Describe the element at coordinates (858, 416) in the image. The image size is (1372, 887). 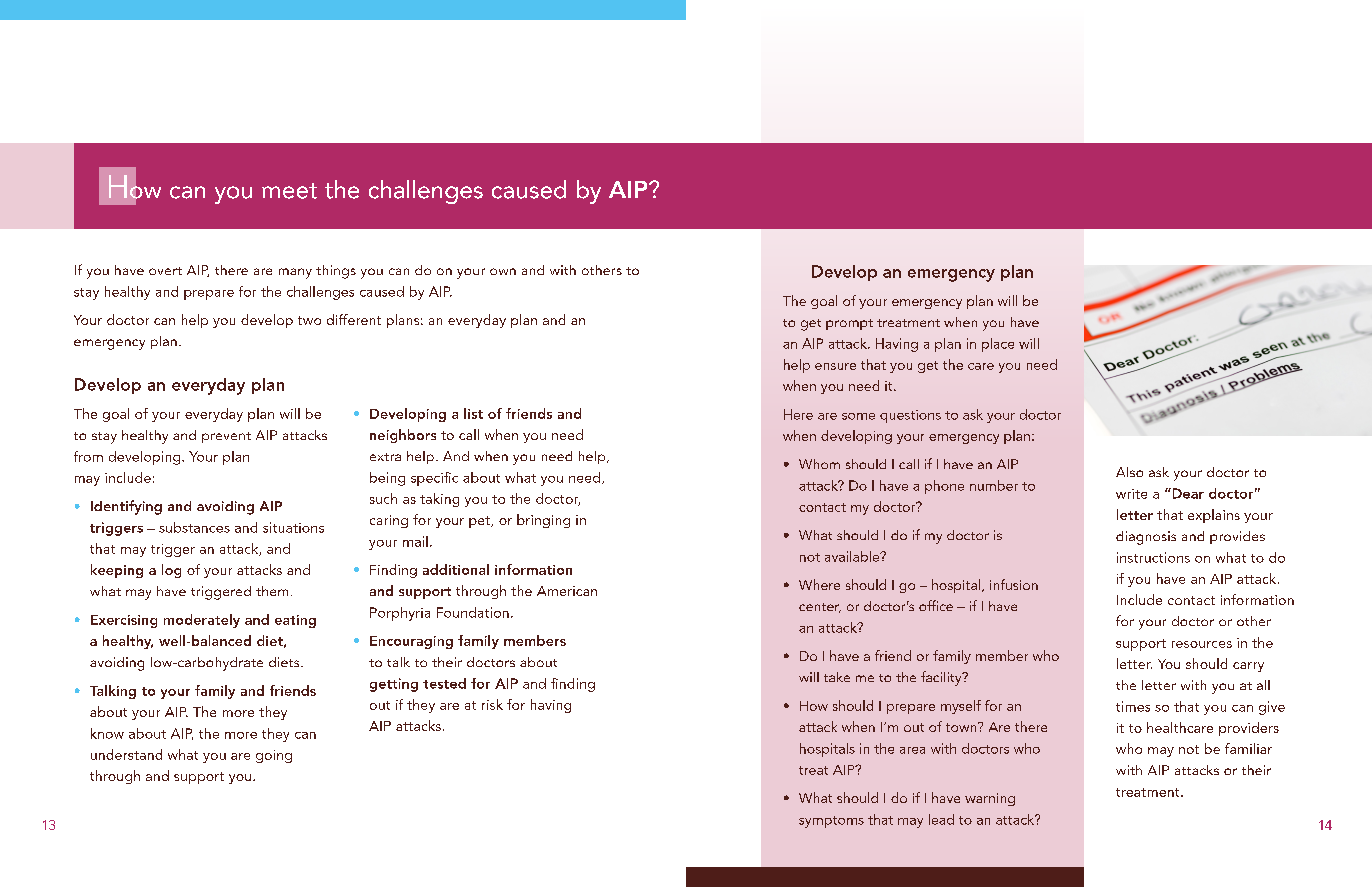
I see `some` at that location.
